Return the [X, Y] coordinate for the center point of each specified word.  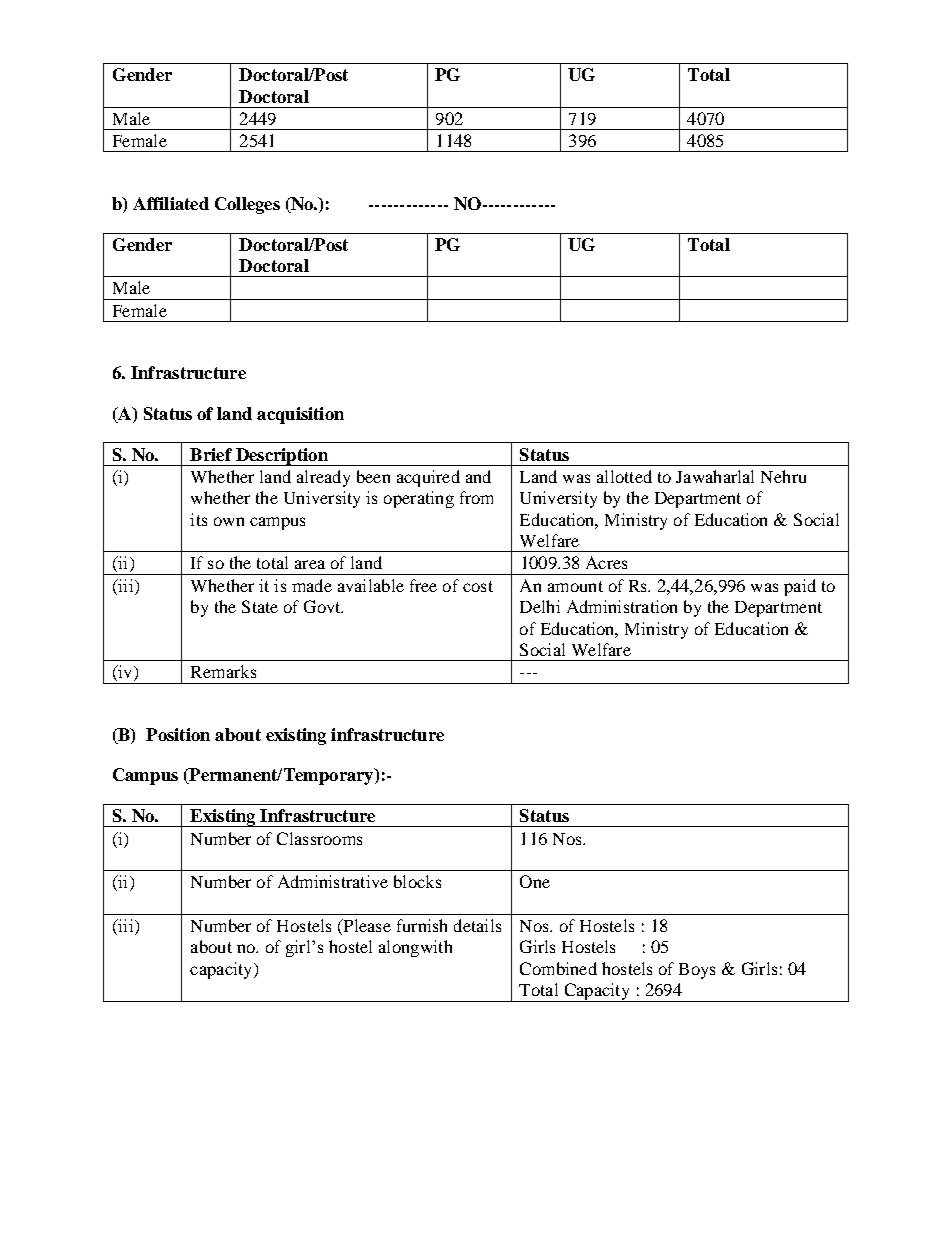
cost [478, 586]
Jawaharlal [715, 476]
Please [366, 927]
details [477, 925]
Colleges [247, 205]
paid [800, 587]
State [260, 606]
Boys [697, 971]
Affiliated [171, 203]
